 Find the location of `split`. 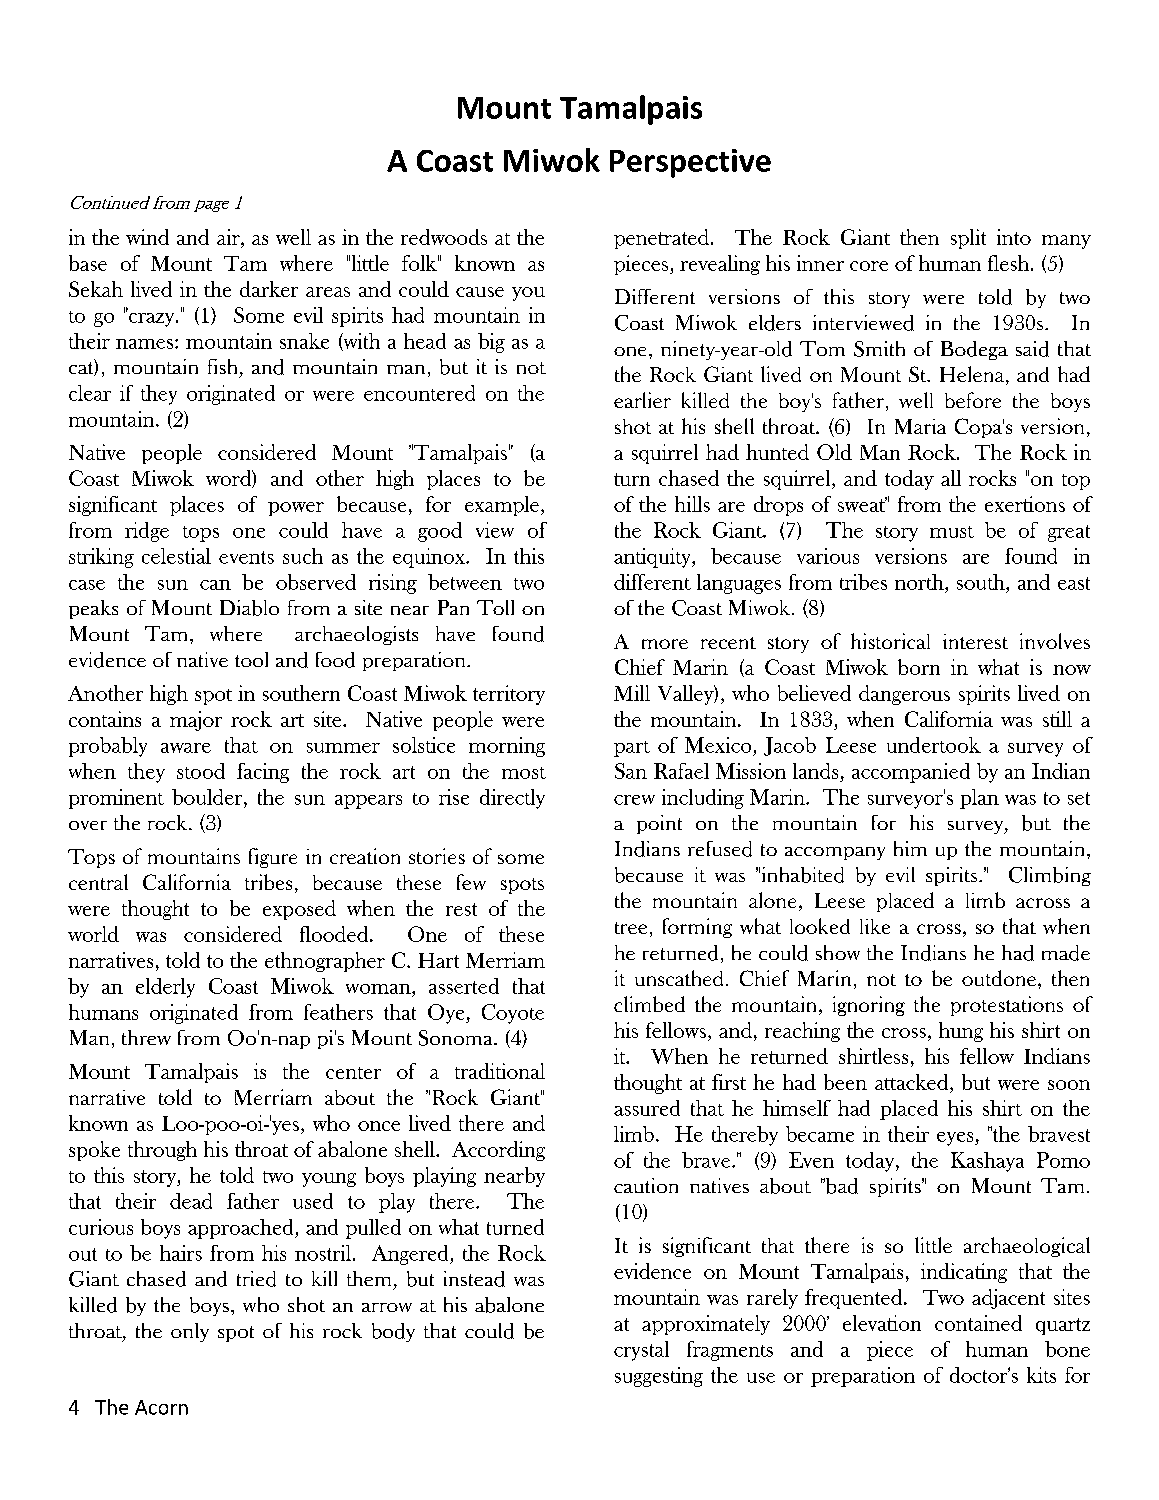

split is located at coordinates (968, 239).
